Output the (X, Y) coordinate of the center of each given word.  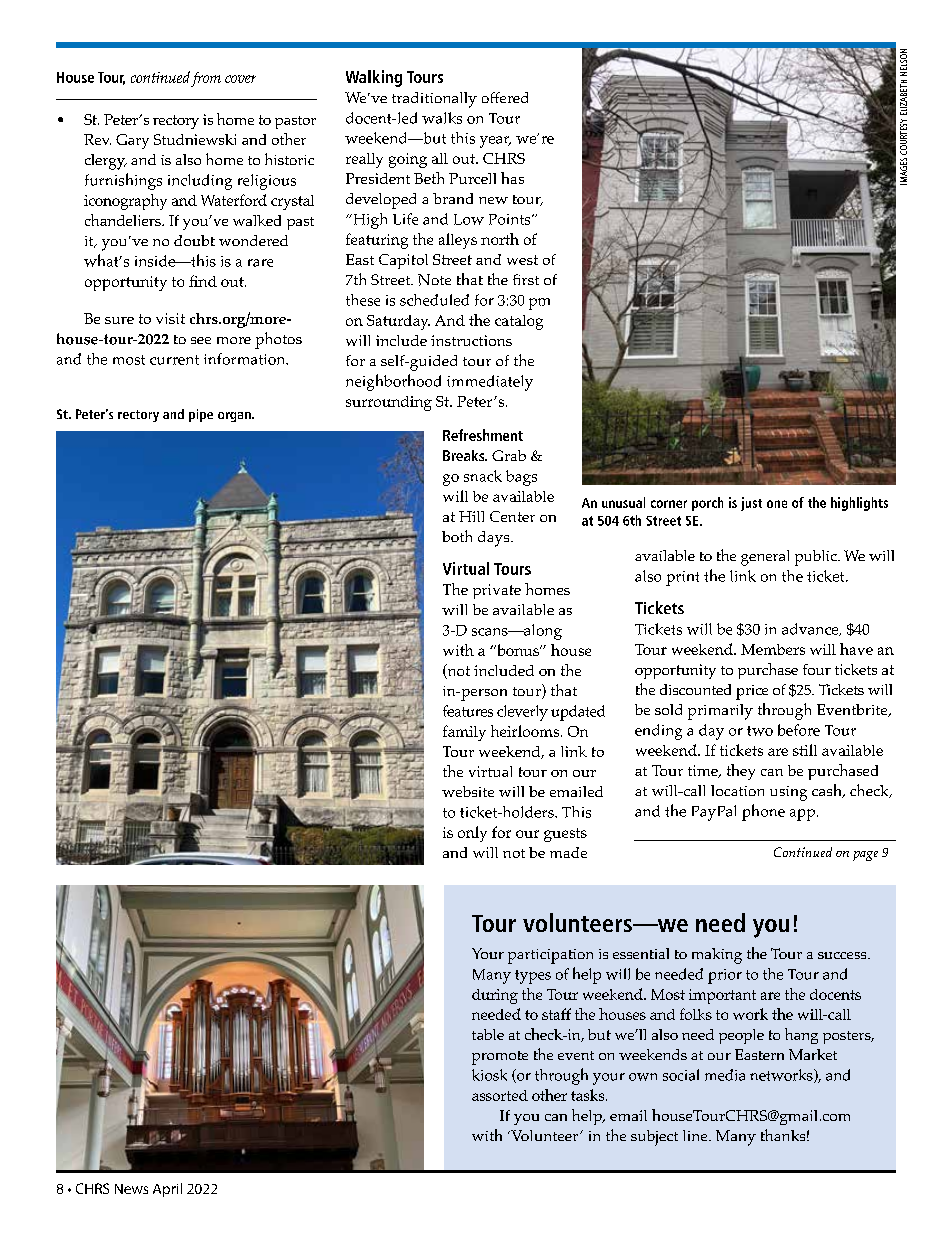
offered (505, 97)
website (468, 791)
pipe (201, 415)
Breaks (465, 455)
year (495, 142)
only (472, 834)
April (167, 1190)
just (751, 504)
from (206, 79)
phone (763, 812)
